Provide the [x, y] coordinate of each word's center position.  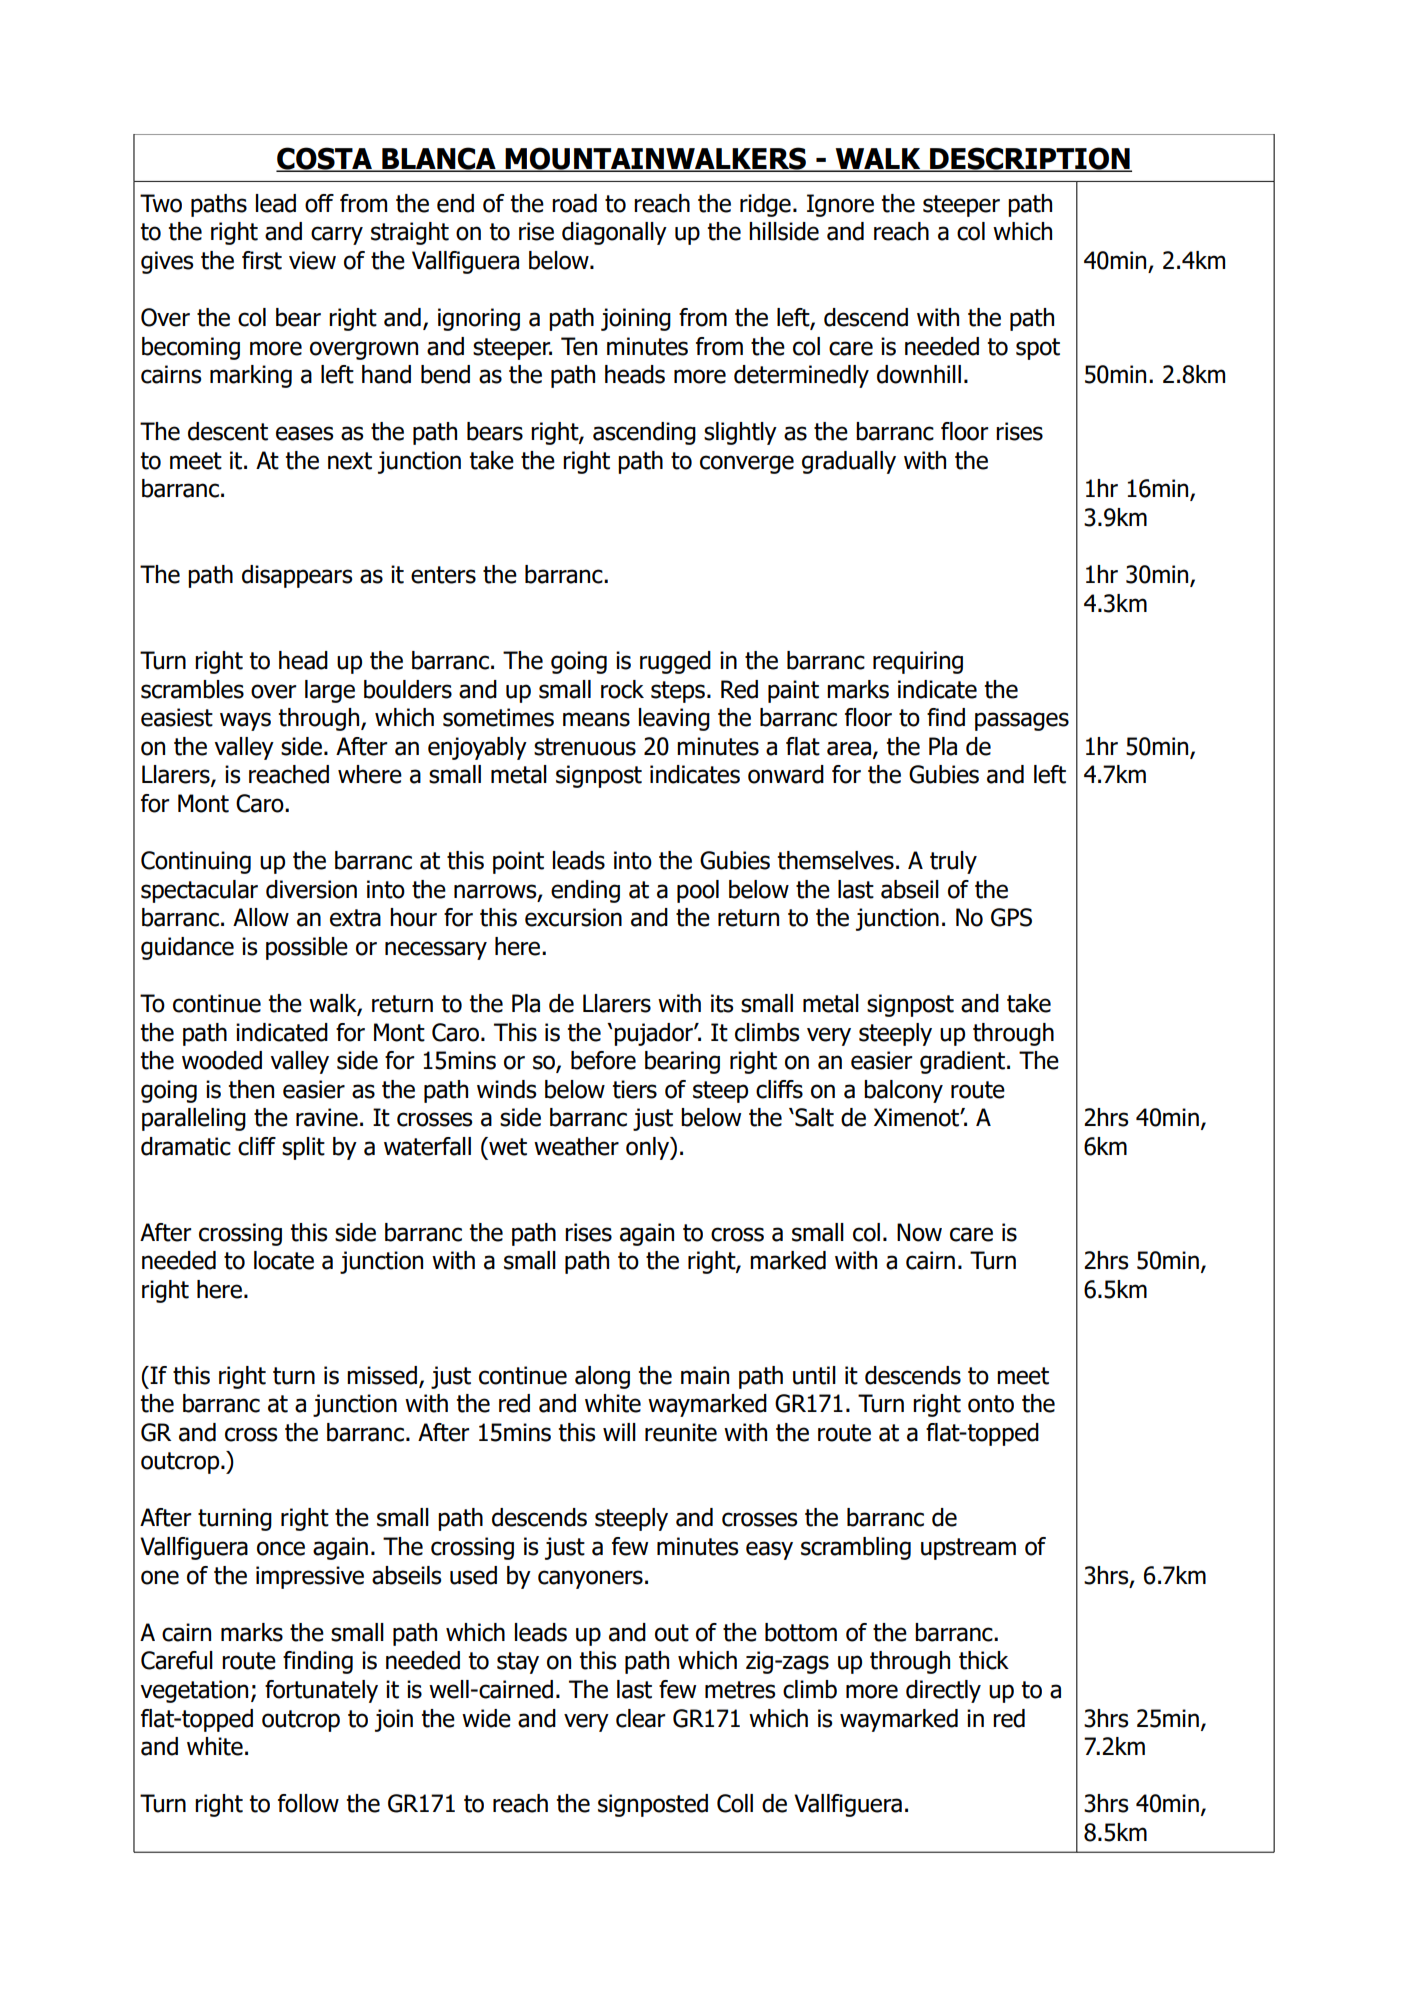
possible [307, 948]
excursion [573, 917]
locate [284, 1260]
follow [308, 1803]
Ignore [840, 205]
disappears [297, 576]
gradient [964, 1062]
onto [991, 1404]
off [319, 203]
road [574, 203]
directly [943, 1691]
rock [622, 689]
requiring [918, 662]
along [602, 1377]
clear [640, 1718]
